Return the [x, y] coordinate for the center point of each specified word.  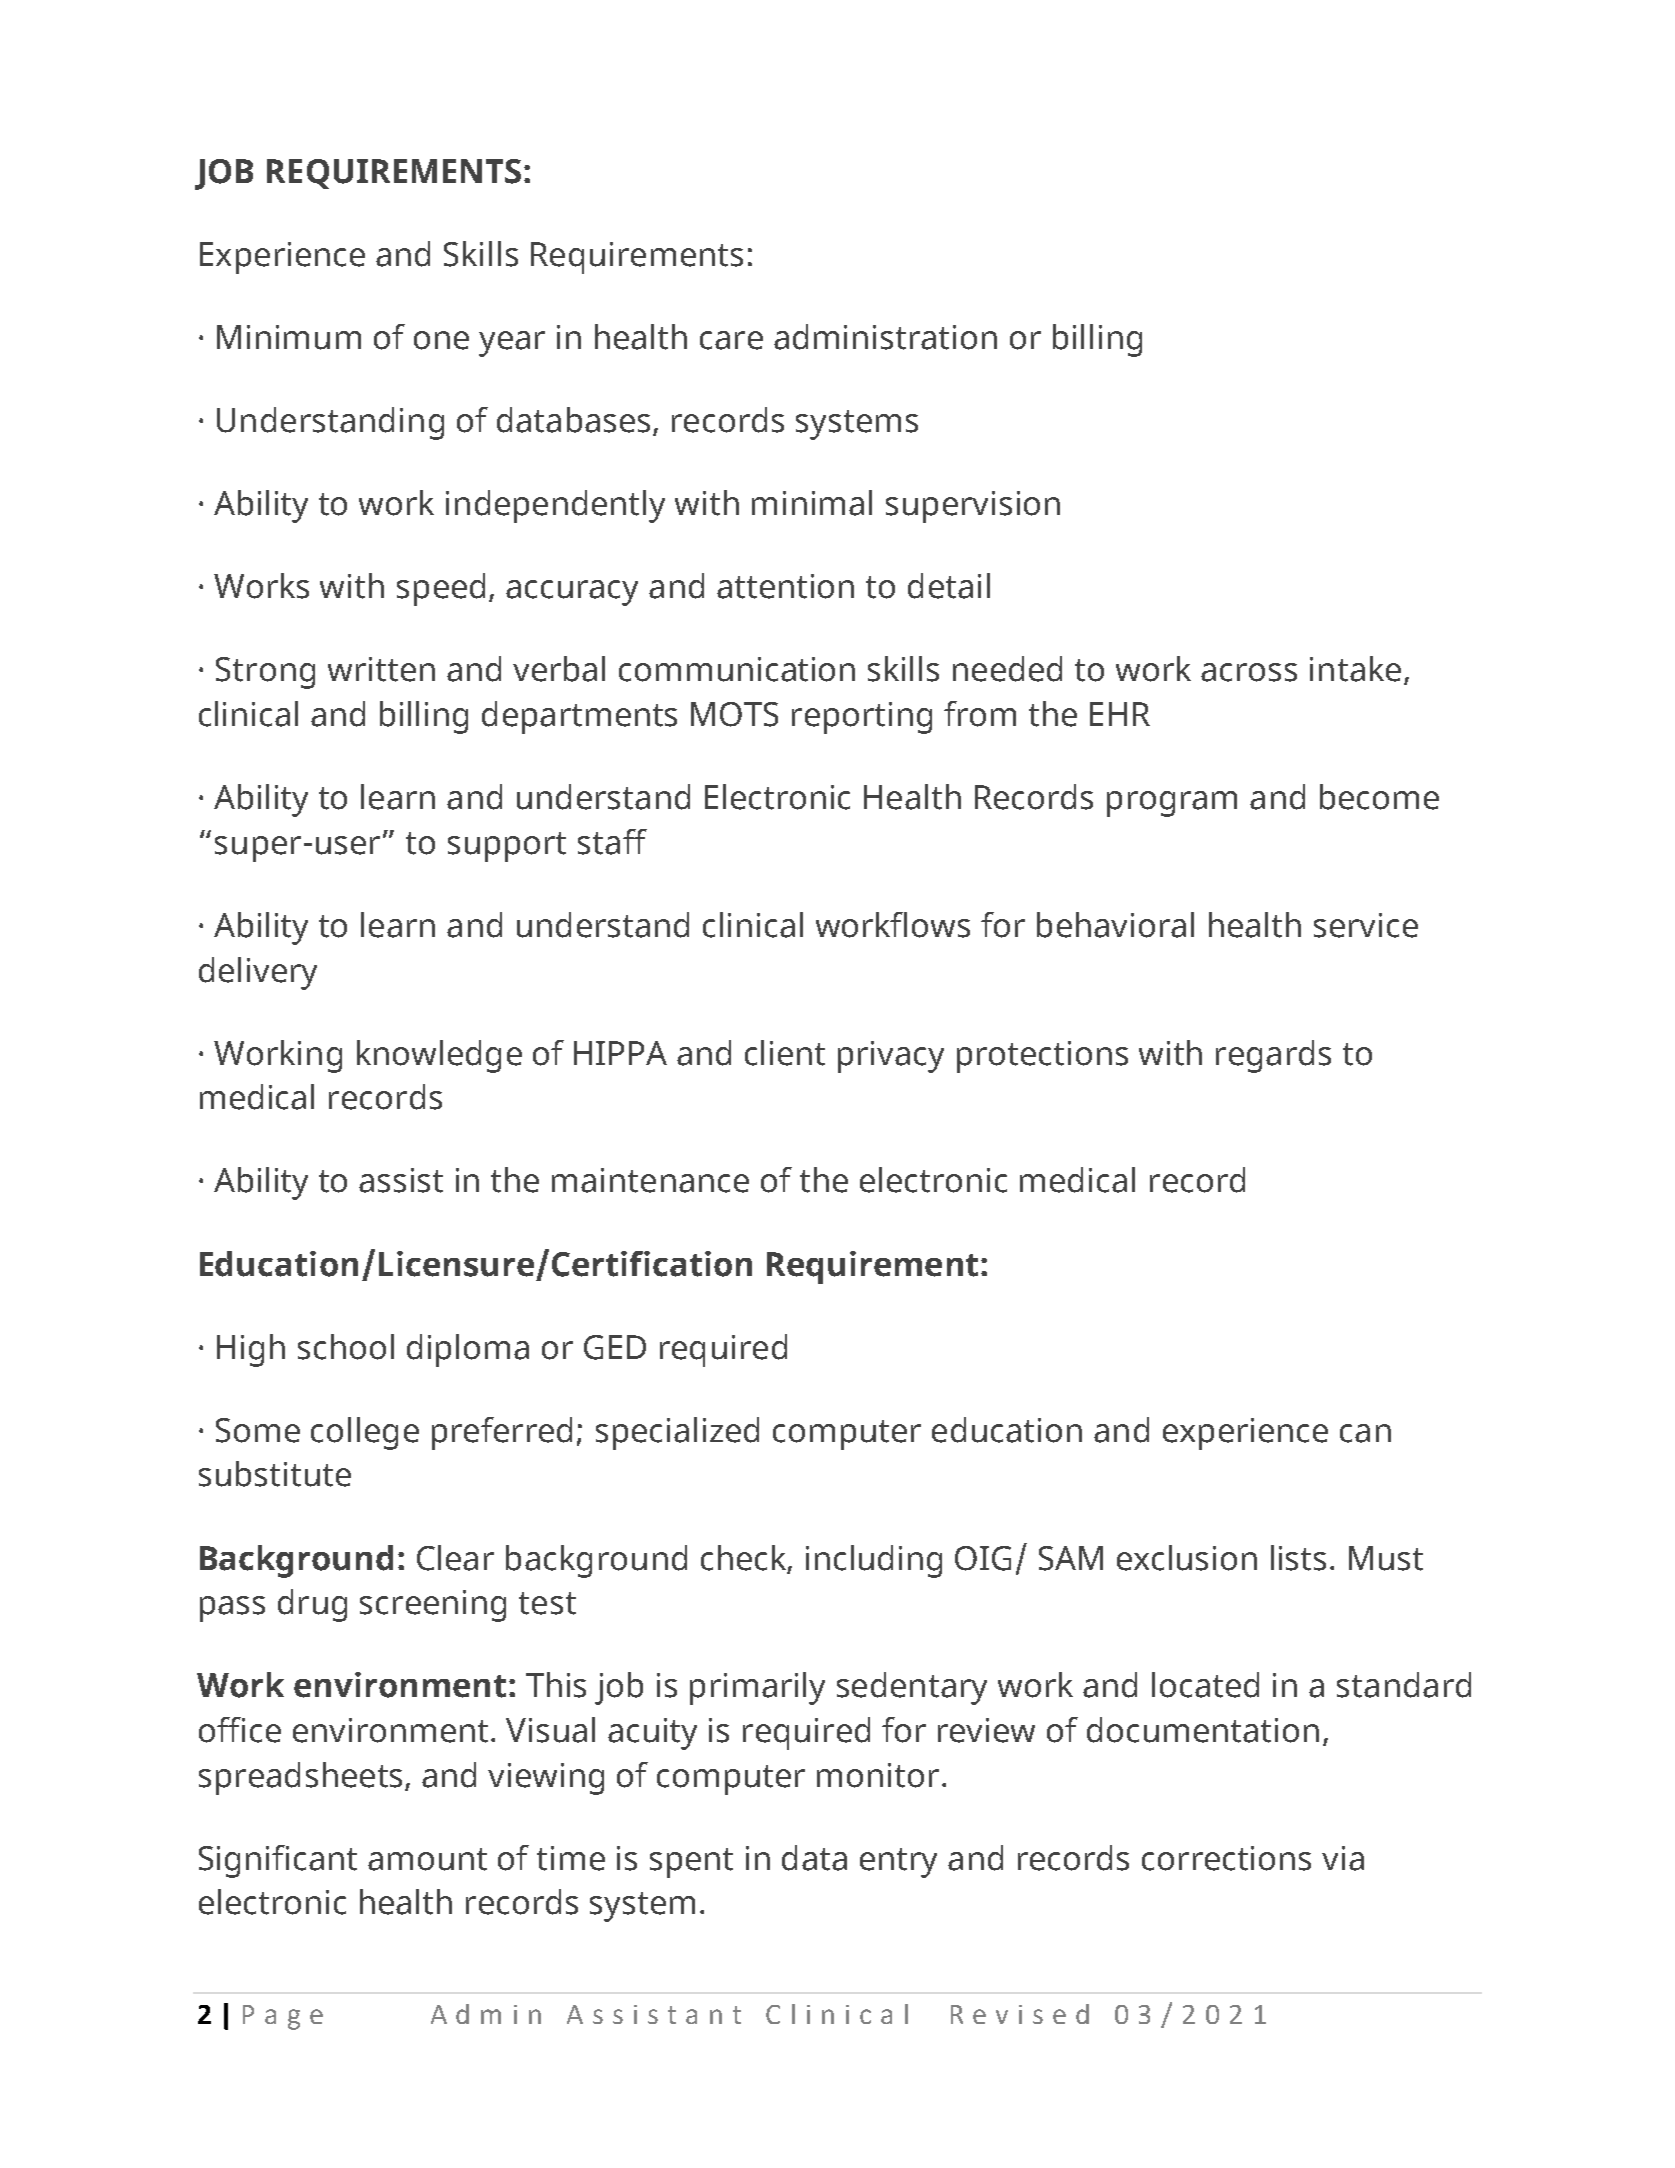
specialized [677, 1433]
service [1366, 925]
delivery [258, 973]
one [441, 340]
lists [1298, 1558]
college [365, 1433]
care [731, 340]
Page [283, 2017]
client [785, 1053]
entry [898, 1863]
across [1249, 672]
